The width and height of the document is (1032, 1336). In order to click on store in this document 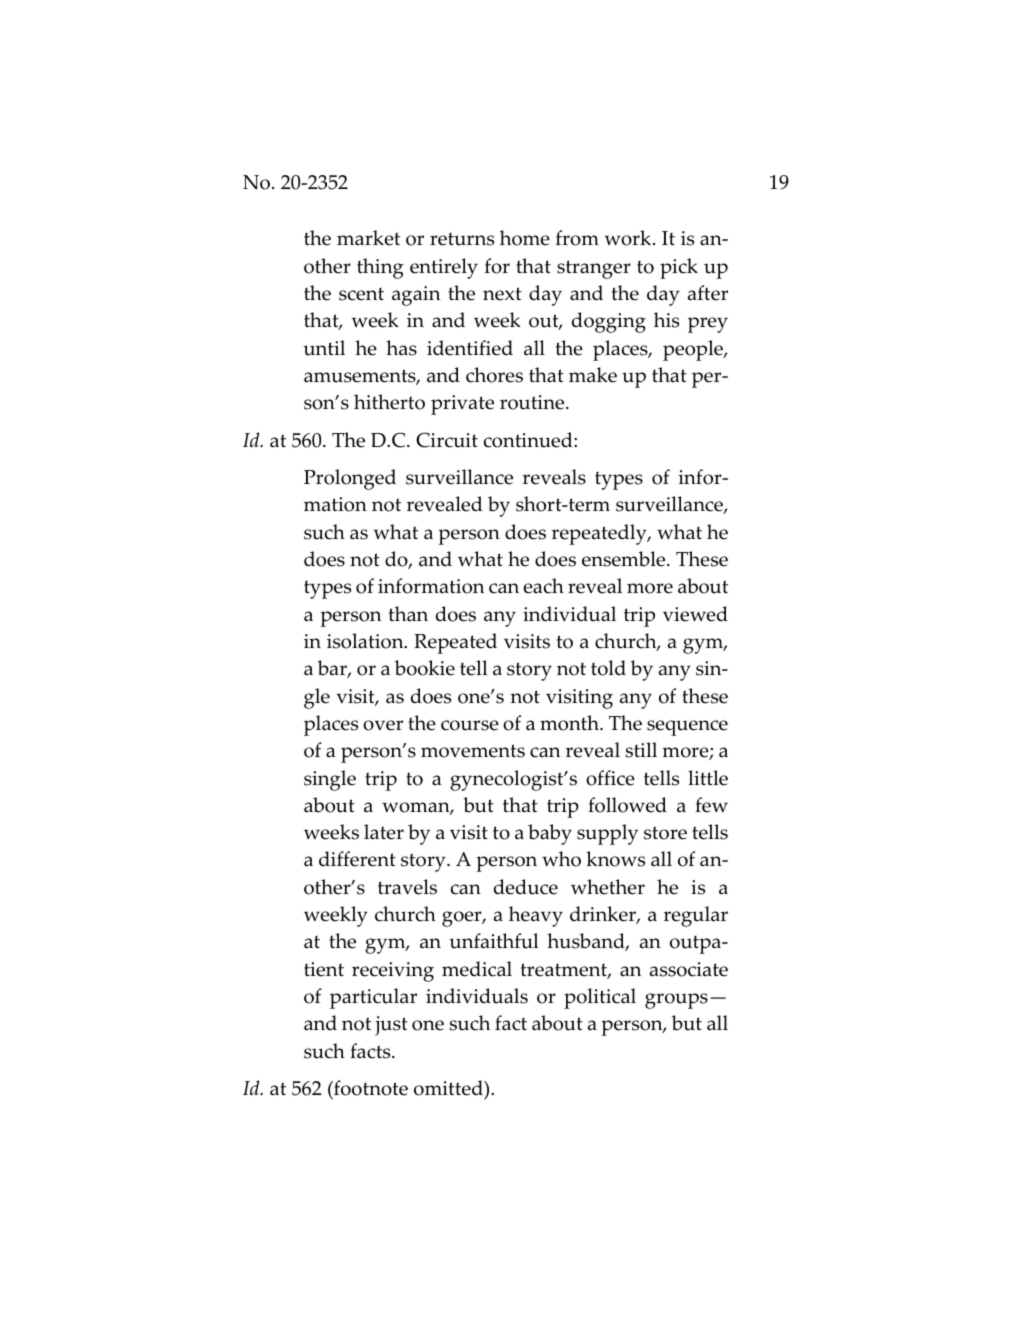, I will do `click(665, 833)`.
